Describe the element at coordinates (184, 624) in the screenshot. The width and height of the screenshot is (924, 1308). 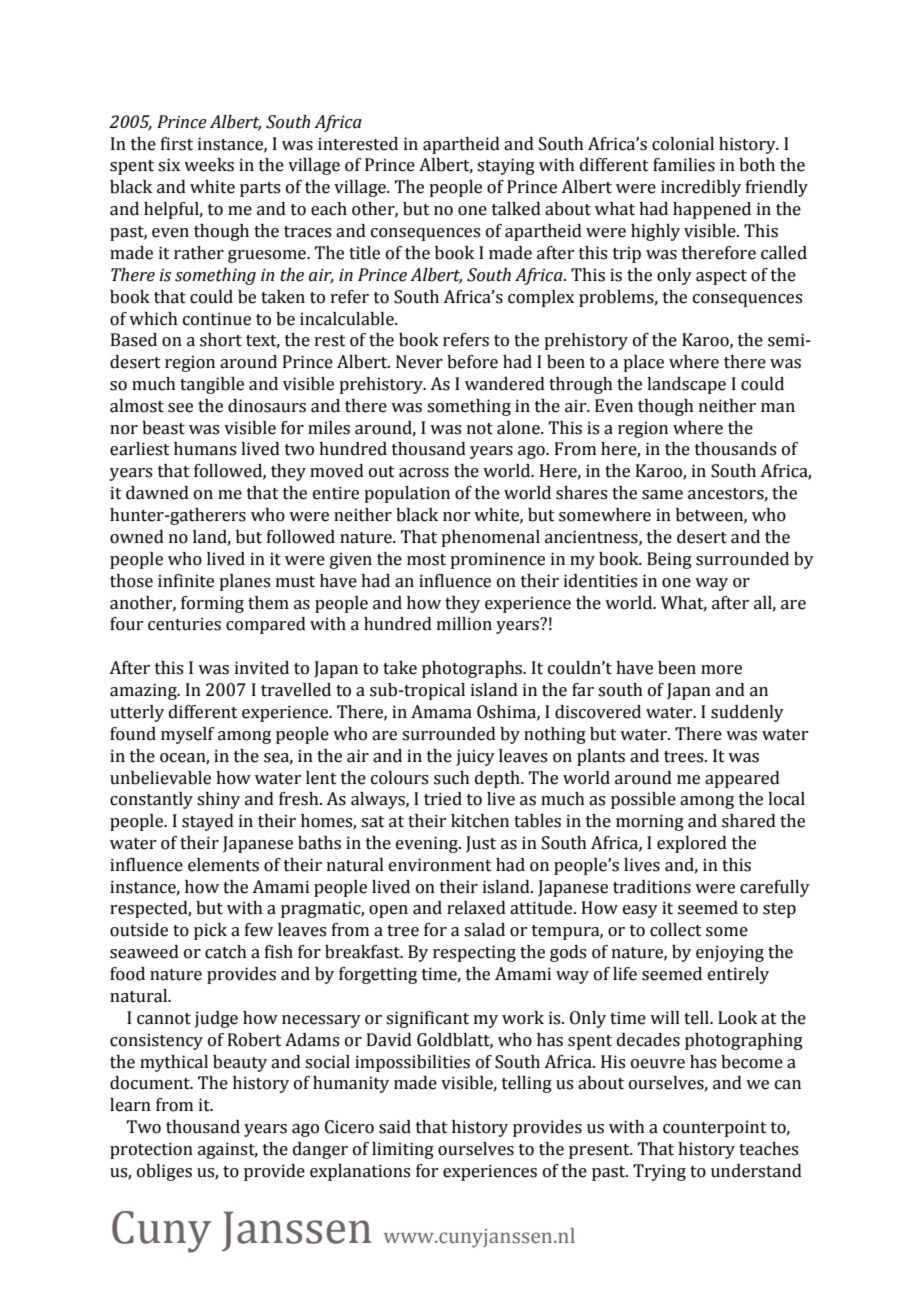
I see `centuries` at that location.
